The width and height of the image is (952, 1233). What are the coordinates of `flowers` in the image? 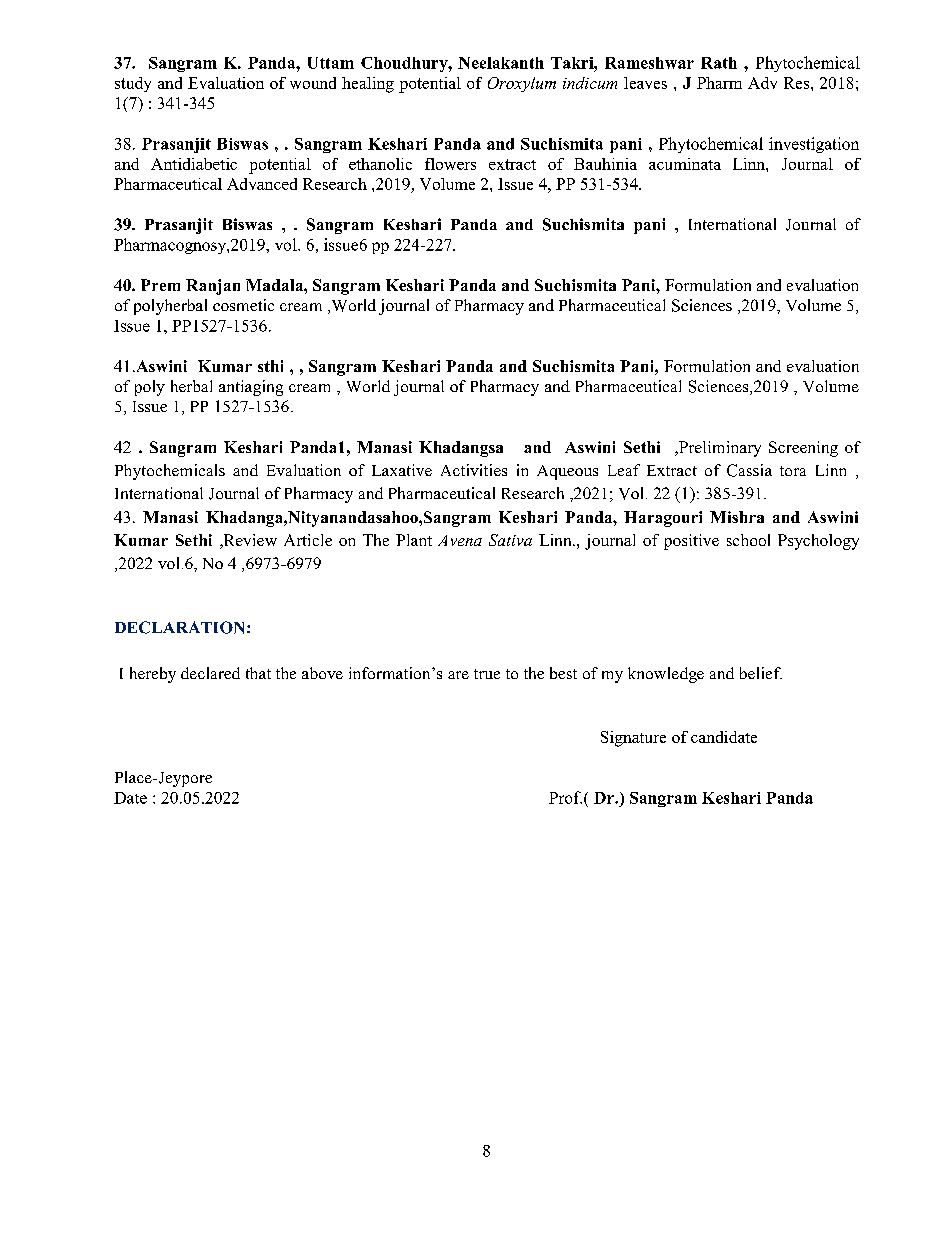 It's located at (450, 164).
